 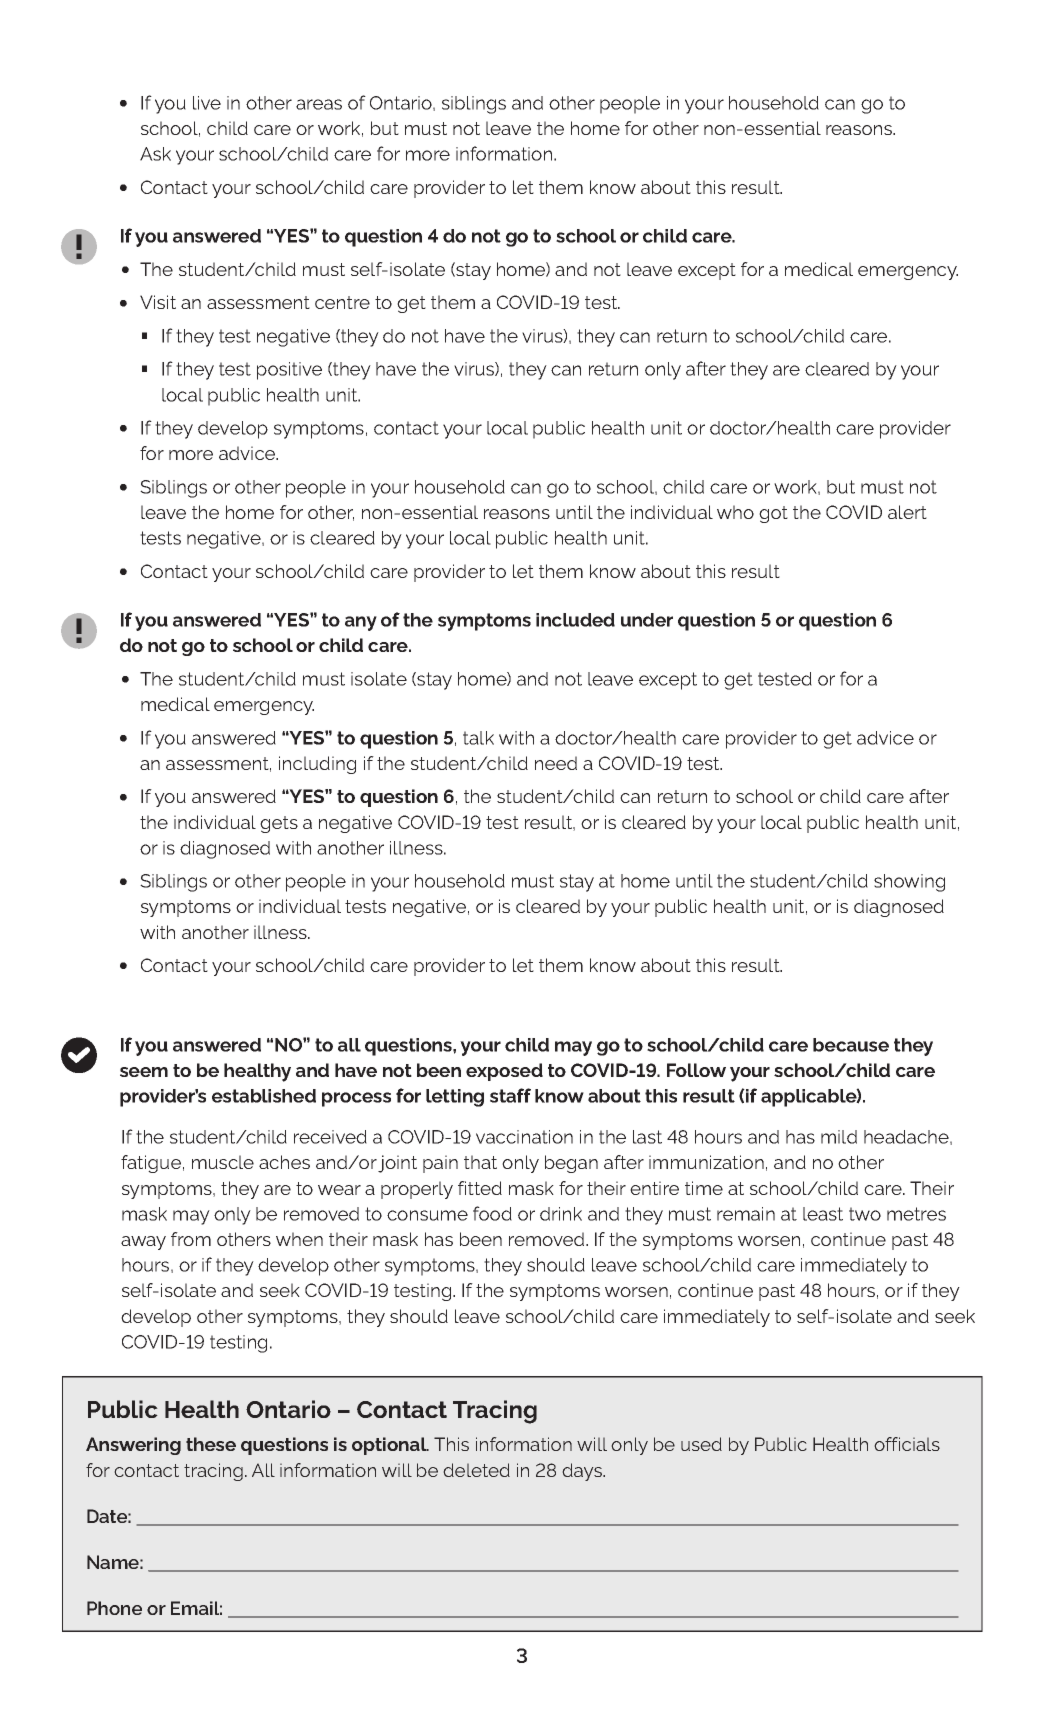 I want to click on got, so click(x=773, y=514).
